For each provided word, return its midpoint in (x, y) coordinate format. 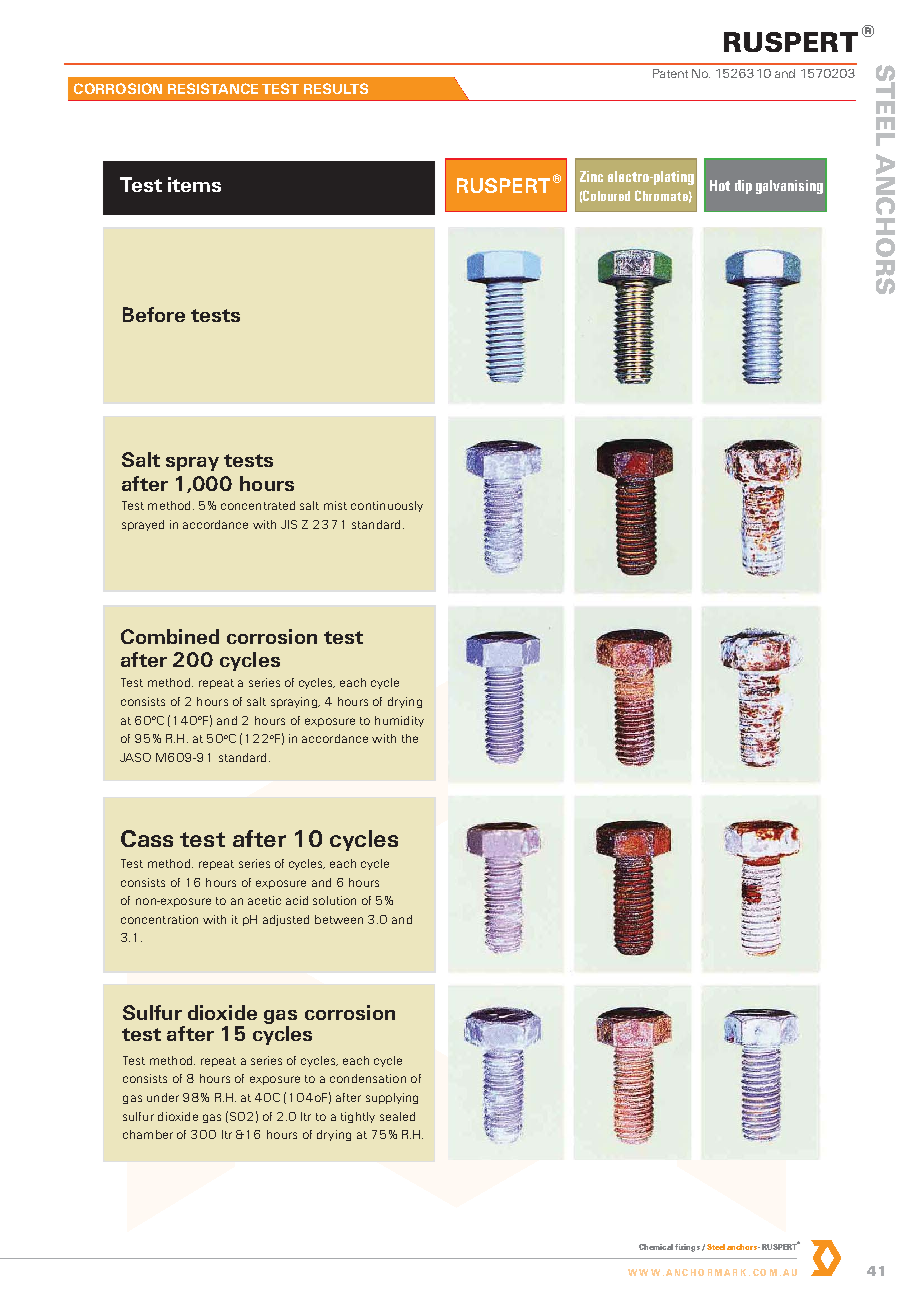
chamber (148, 1134)
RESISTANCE (213, 88)
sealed (397, 1116)
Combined (170, 636)
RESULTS (336, 88)
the (410, 738)
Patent (670, 73)
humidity (399, 721)
